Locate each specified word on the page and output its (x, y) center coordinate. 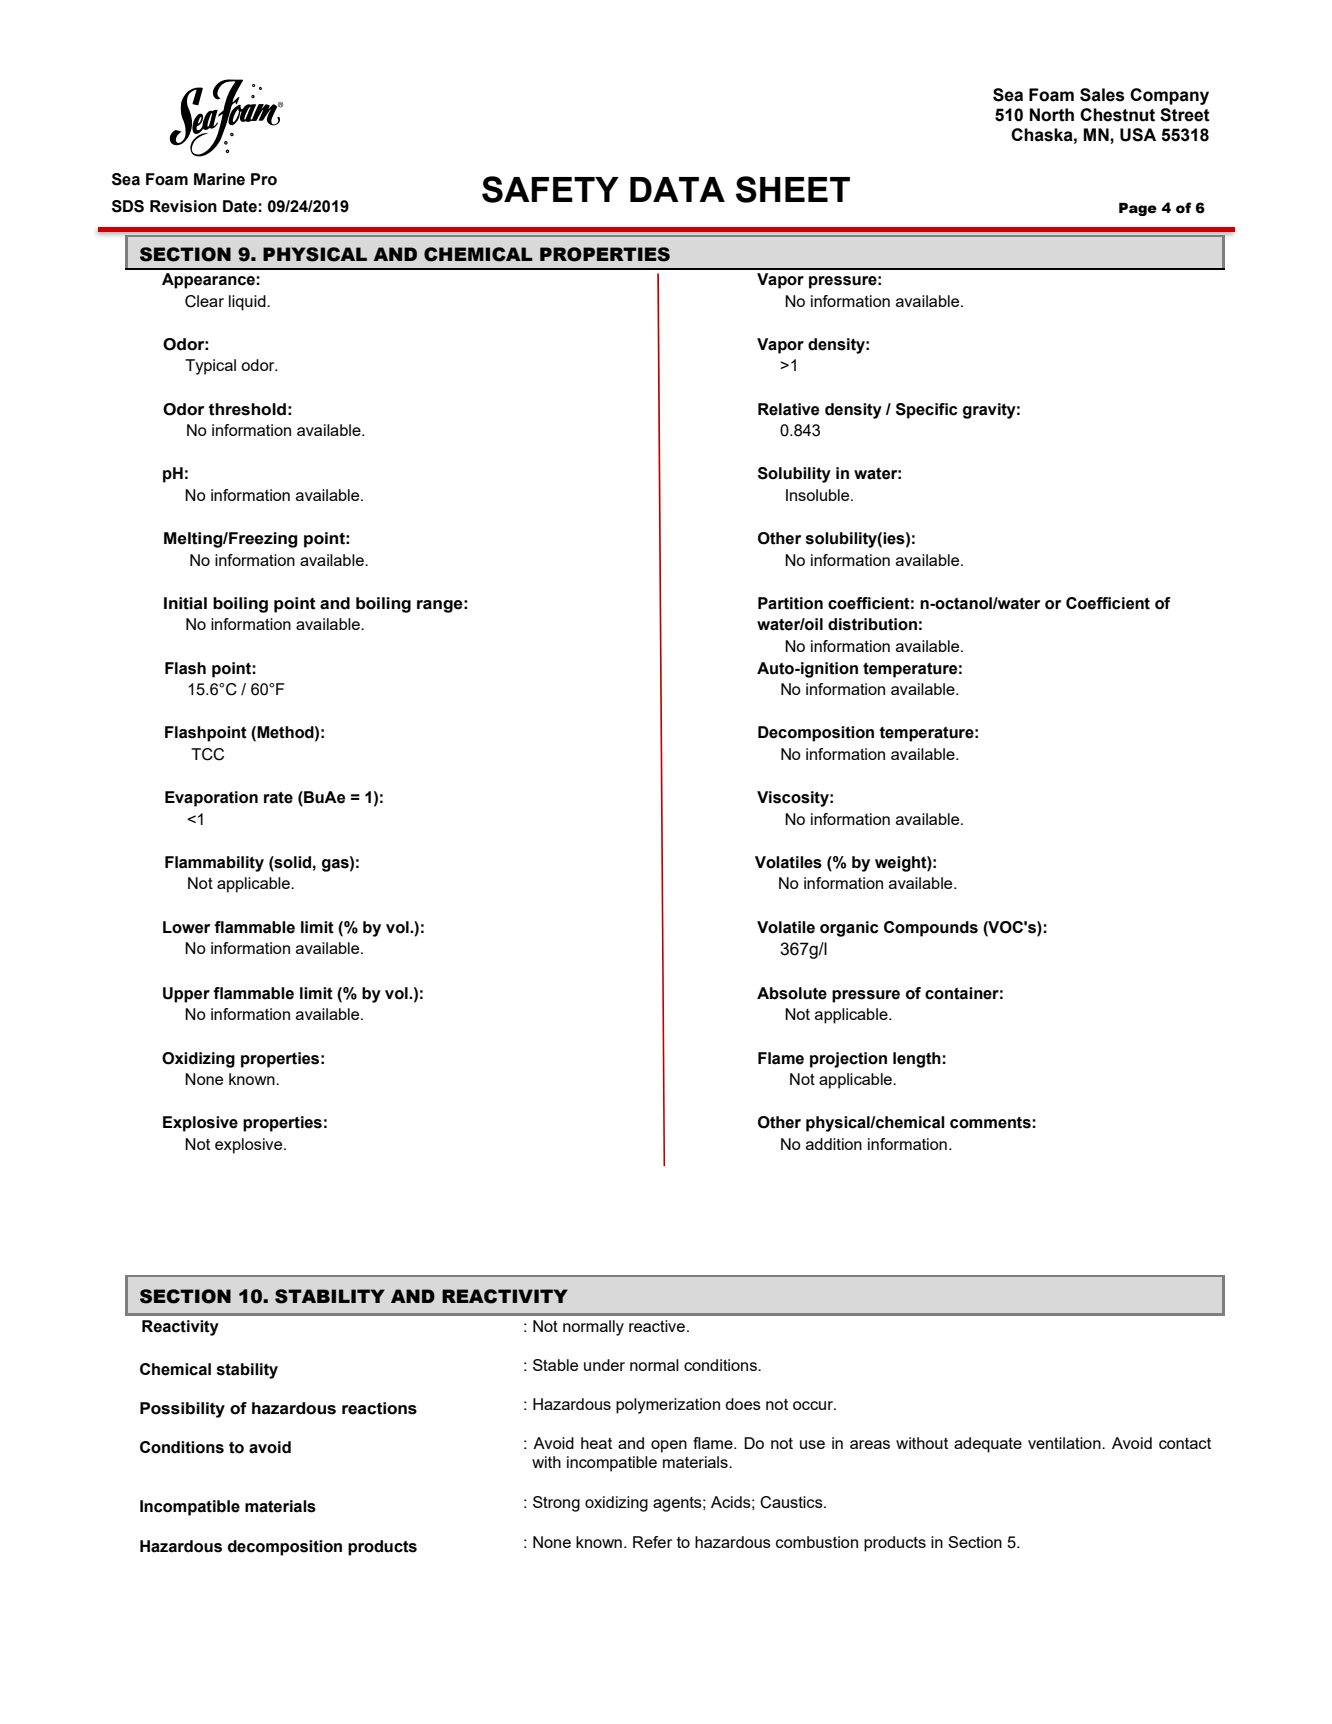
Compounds (931, 929)
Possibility (182, 1410)
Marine (219, 179)
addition (834, 1144)
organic (849, 929)
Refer (652, 1542)
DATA (677, 189)
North (1052, 115)
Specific (927, 411)
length (918, 1060)
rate (278, 798)
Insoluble (819, 495)
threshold (247, 409)
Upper (186, 995)
